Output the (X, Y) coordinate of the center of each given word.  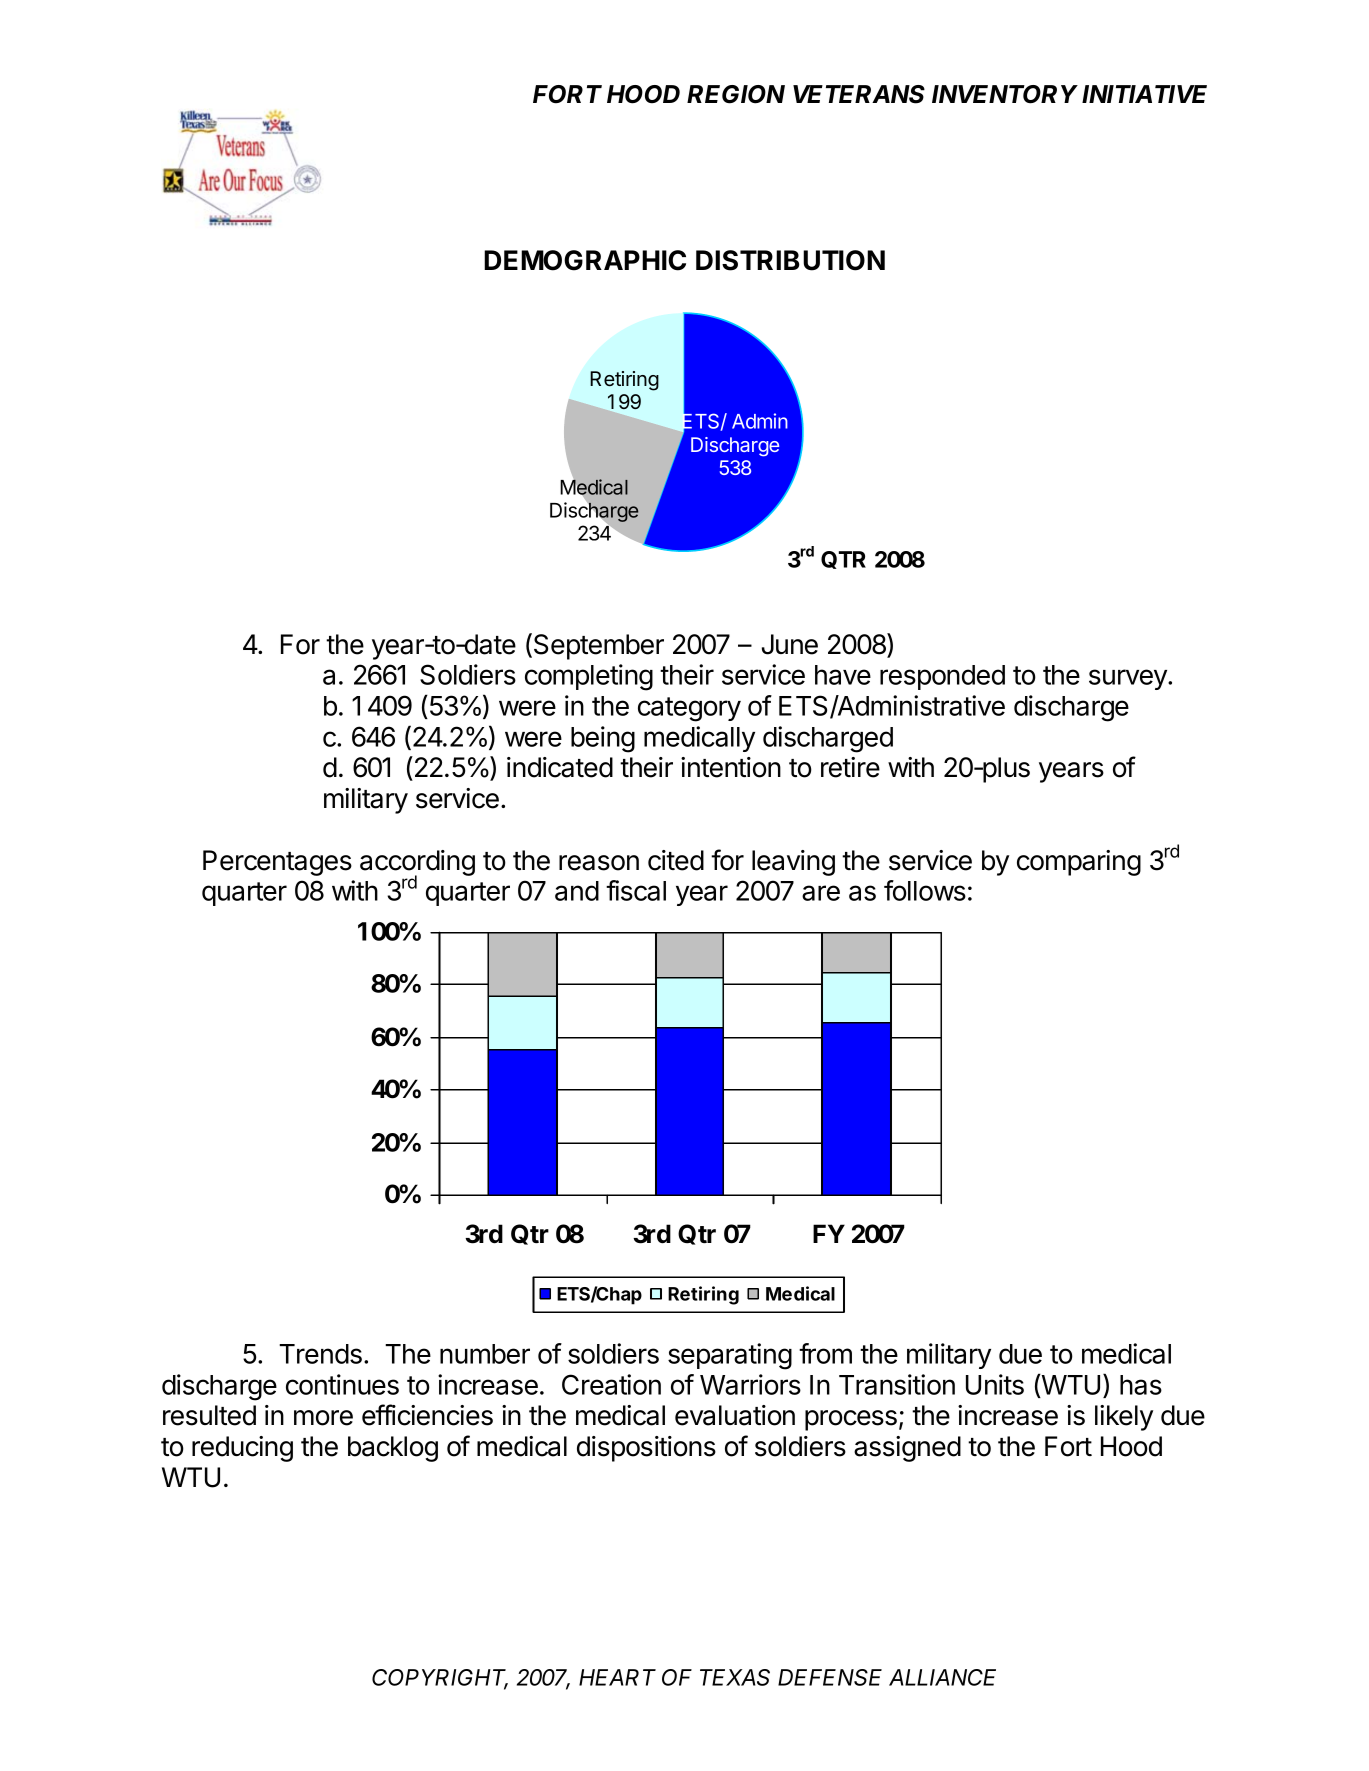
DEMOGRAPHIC (585, 260)
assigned (907, 1449)
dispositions (646, 1449)
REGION (736, 94)
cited (676, 860)
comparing (1079, 863)
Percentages (277, 863)
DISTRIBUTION (790, 260)
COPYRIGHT (440, 1678)
